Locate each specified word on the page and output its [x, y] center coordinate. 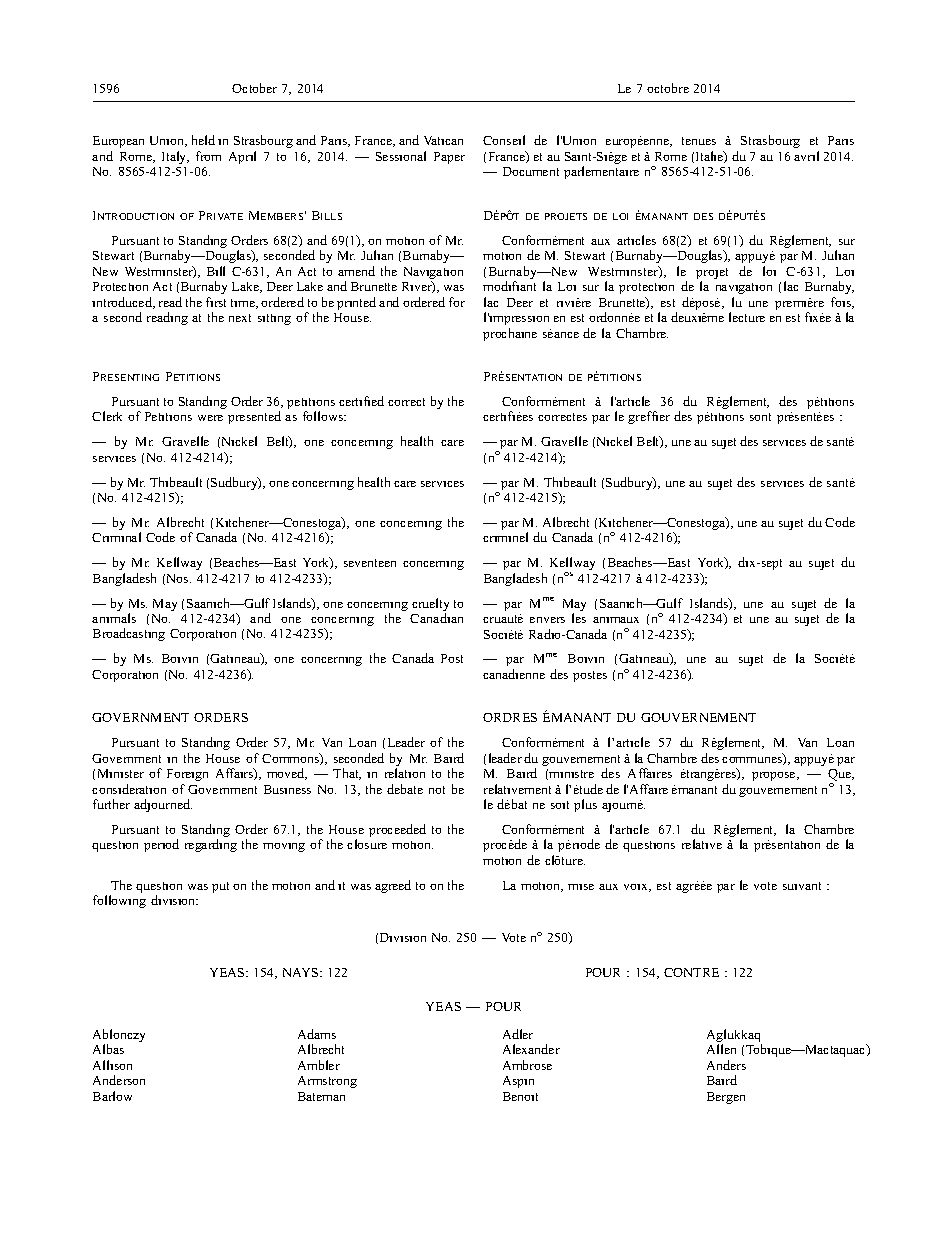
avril [806, 156]
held [203, 140]
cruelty [430, 604]
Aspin [518, 1082]
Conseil [504, 140]
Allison [112, 1065]
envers [547, 620]
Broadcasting [129, 634]
